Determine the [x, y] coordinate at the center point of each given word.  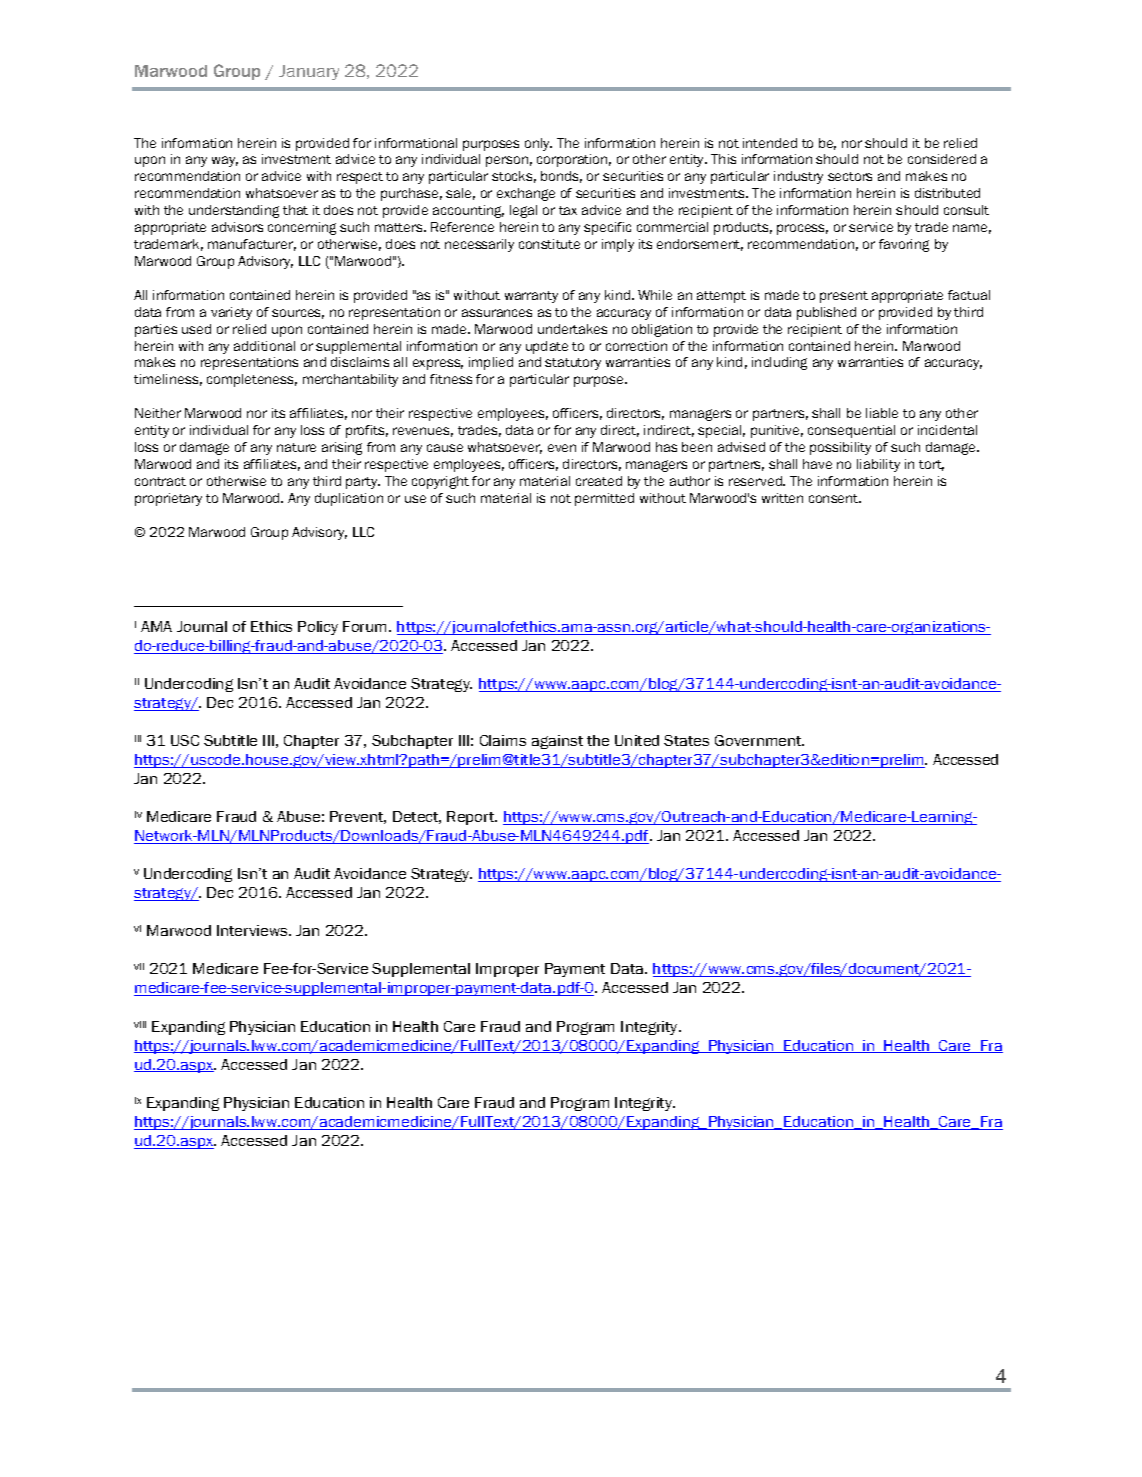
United [637, 740]
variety [231, 313]
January [309, 72]
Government [759, 740]
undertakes [572, 329]
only [538, 144]
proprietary [168, 499]
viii [140, 1024]
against [557, 742]
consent [835, 498]
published [826, 313]
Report [472, 818]
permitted [604, 499]
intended [770, 143]
